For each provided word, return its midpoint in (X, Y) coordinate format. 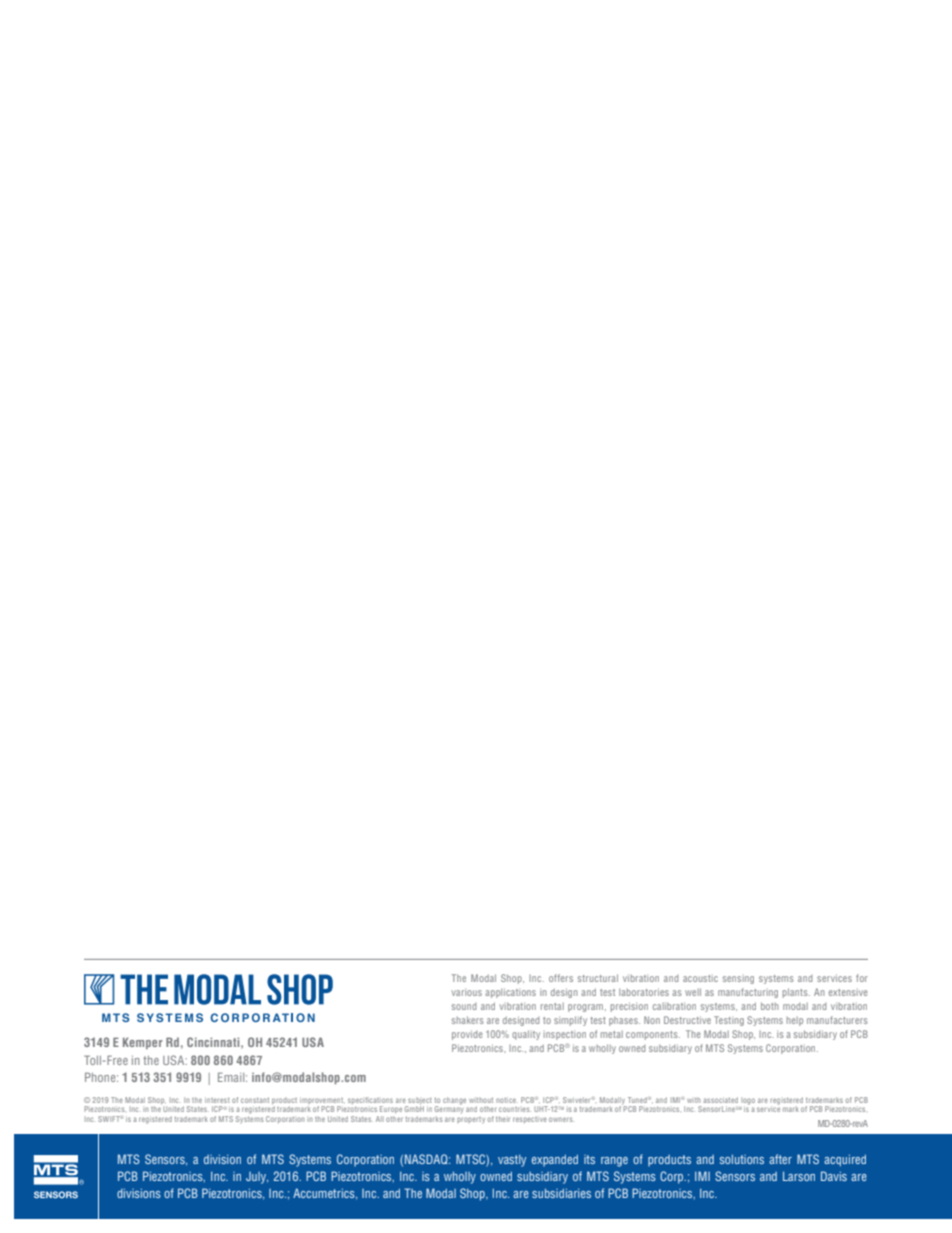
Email (232, 1077)
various (467, 993)
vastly (512, 1161)
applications (510, 993)
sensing (738, 980)
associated (720, 1100)
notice (507, 1100)
